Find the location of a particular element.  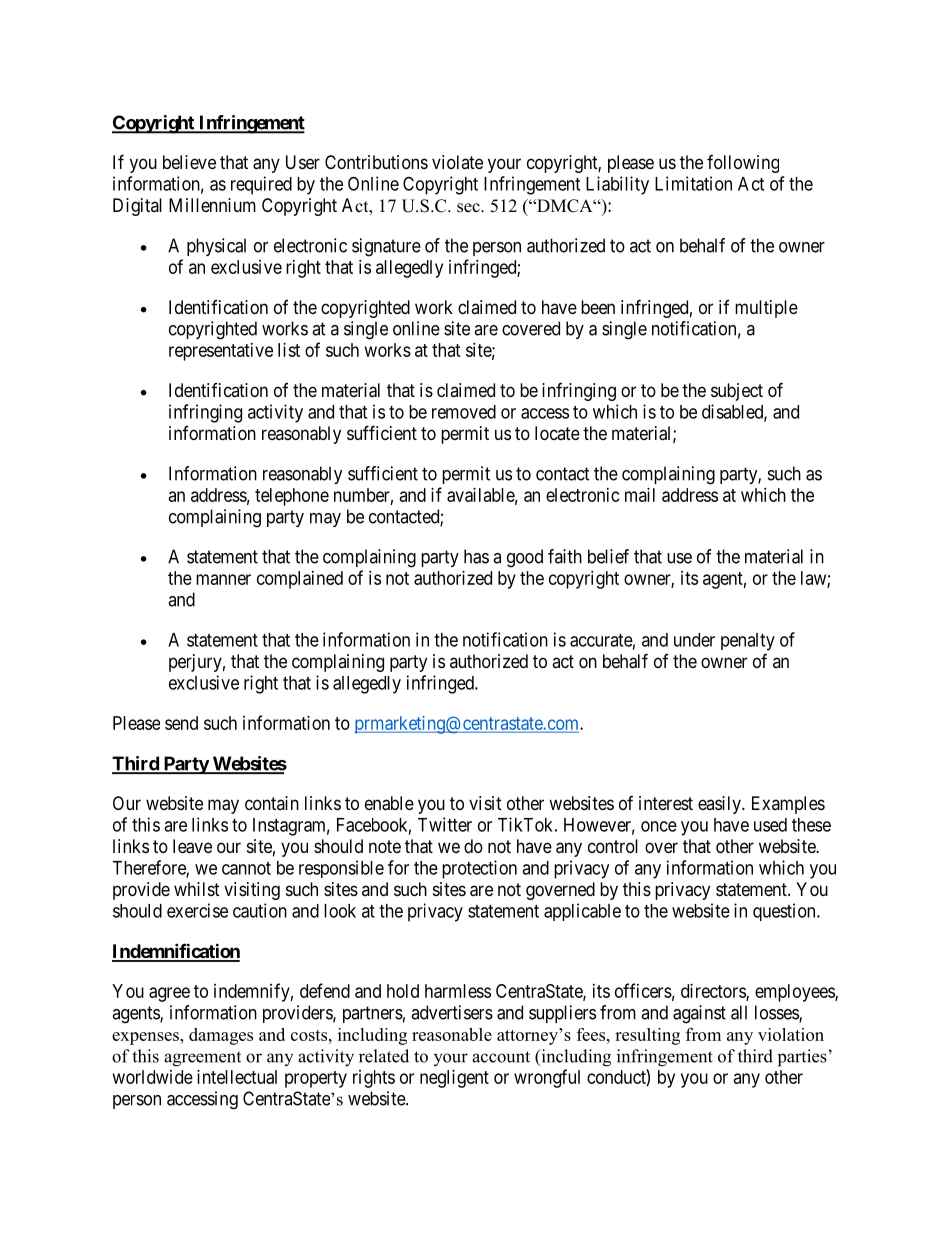

manner is located at coordinates (223, 579).
